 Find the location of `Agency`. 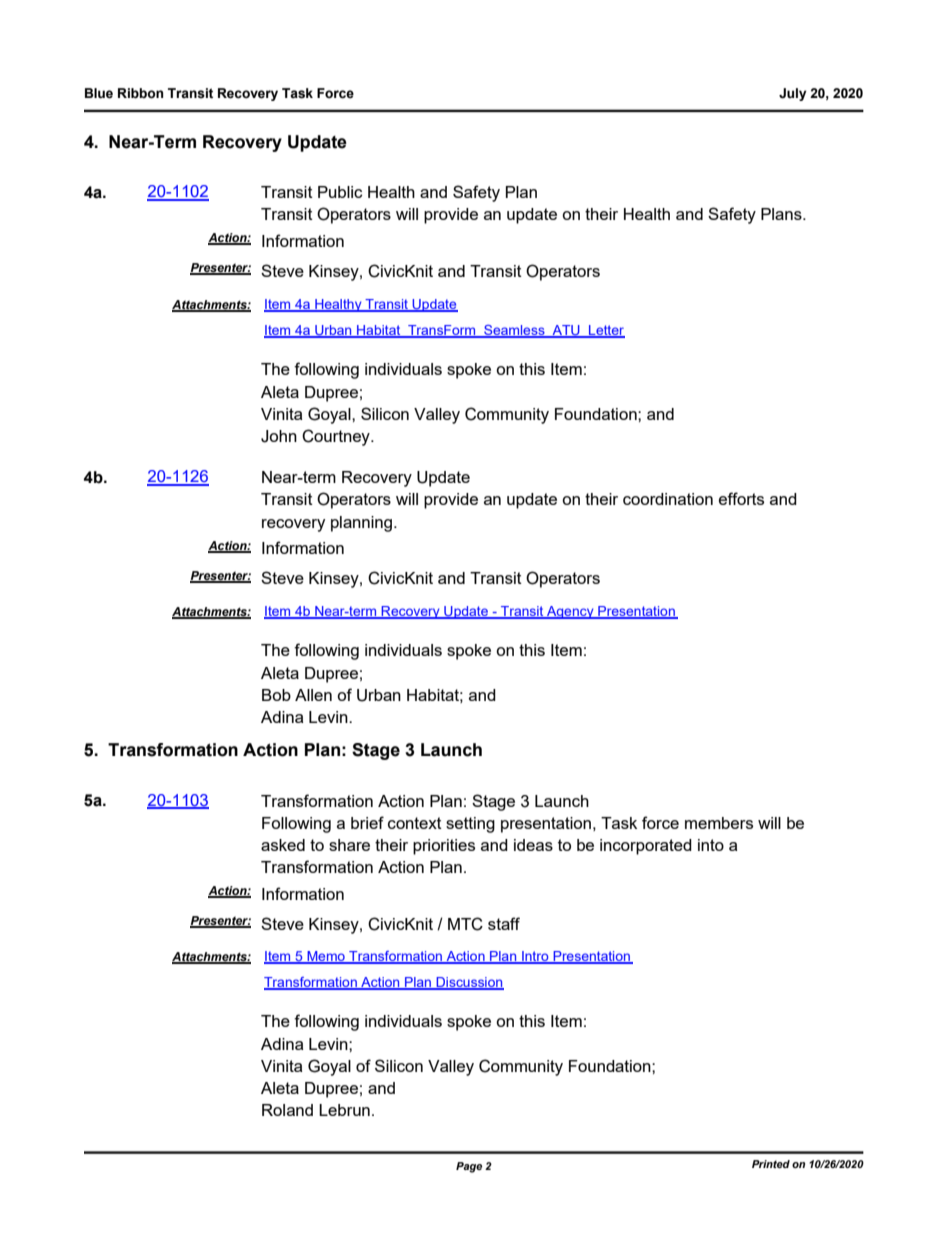

Agency is located at coordinates (570, 612).
